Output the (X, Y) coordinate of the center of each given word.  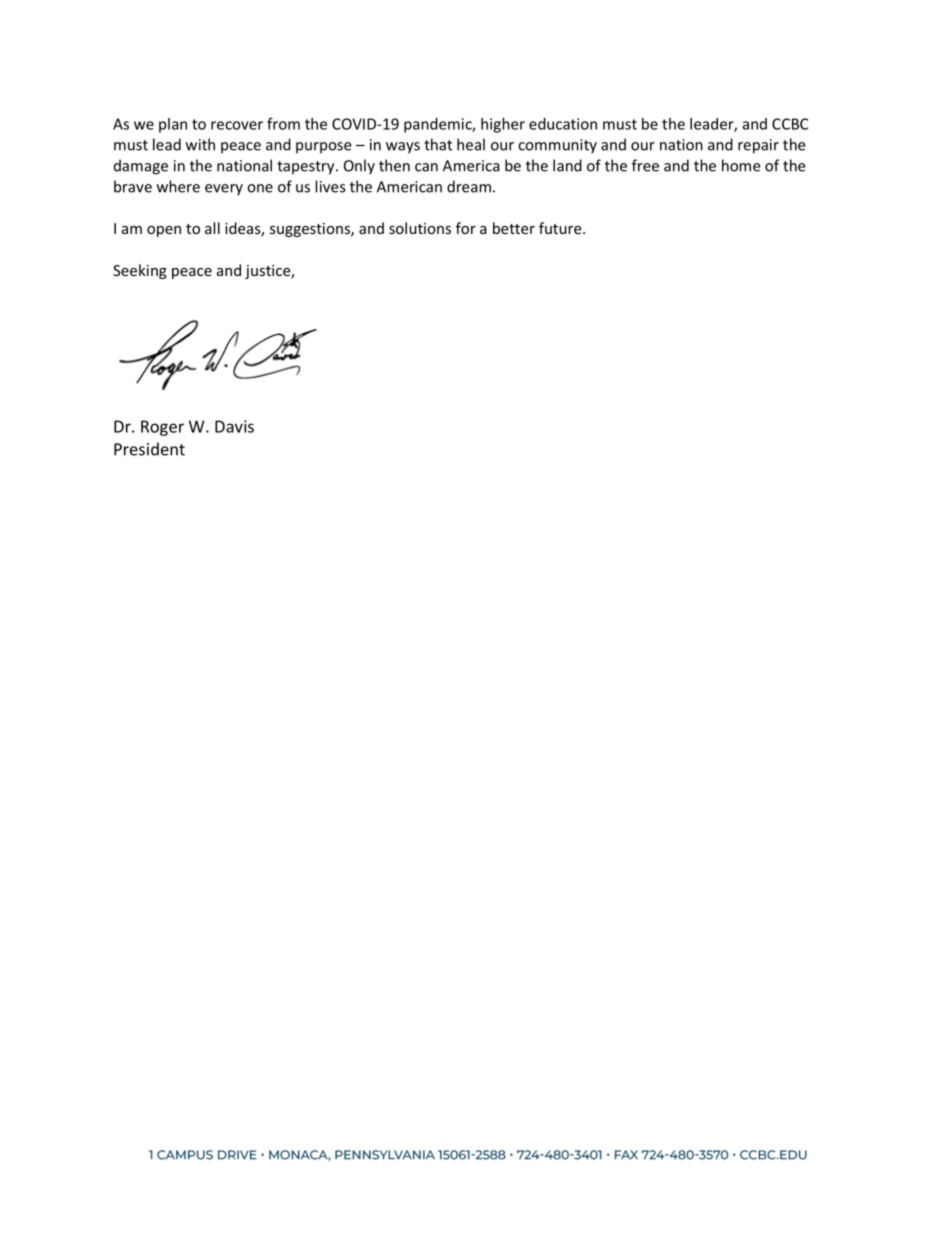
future (561, 228)
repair (758, 146)
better (514, 228)
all (212, 228)
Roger (162, 428)
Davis (234, 426)
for (466, 228)
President (149, 449)
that (438, 144)
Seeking (140, 271)
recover (237, 125)
